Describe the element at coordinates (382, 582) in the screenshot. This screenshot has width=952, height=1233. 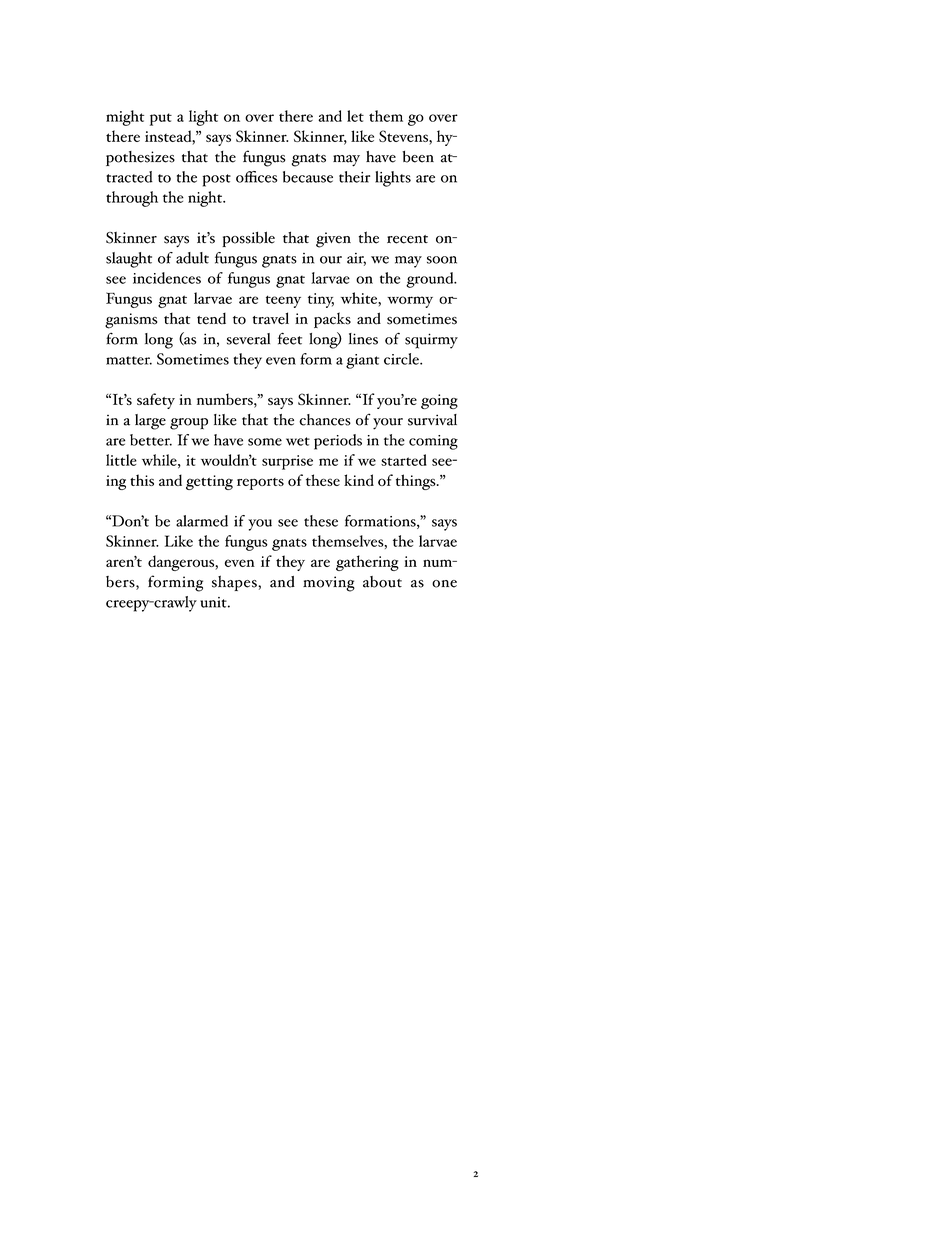
I see `about` at that location.
